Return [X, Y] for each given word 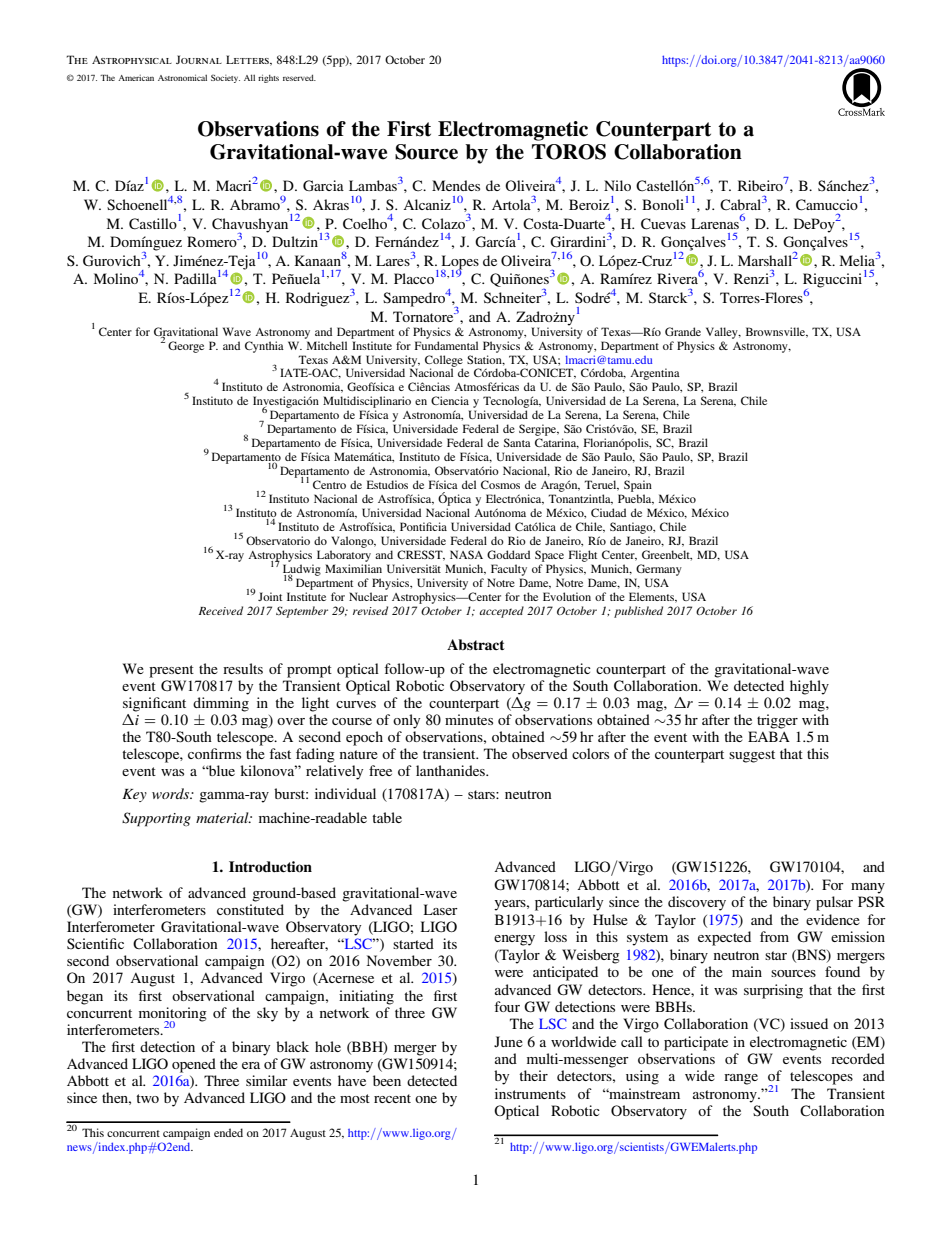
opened [194, 1065]
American [136, 78]
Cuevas [663, 224]
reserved [299, 77]
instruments [530, 1093]
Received [221, 610]
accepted [501, 612]
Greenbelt [667, 555]
